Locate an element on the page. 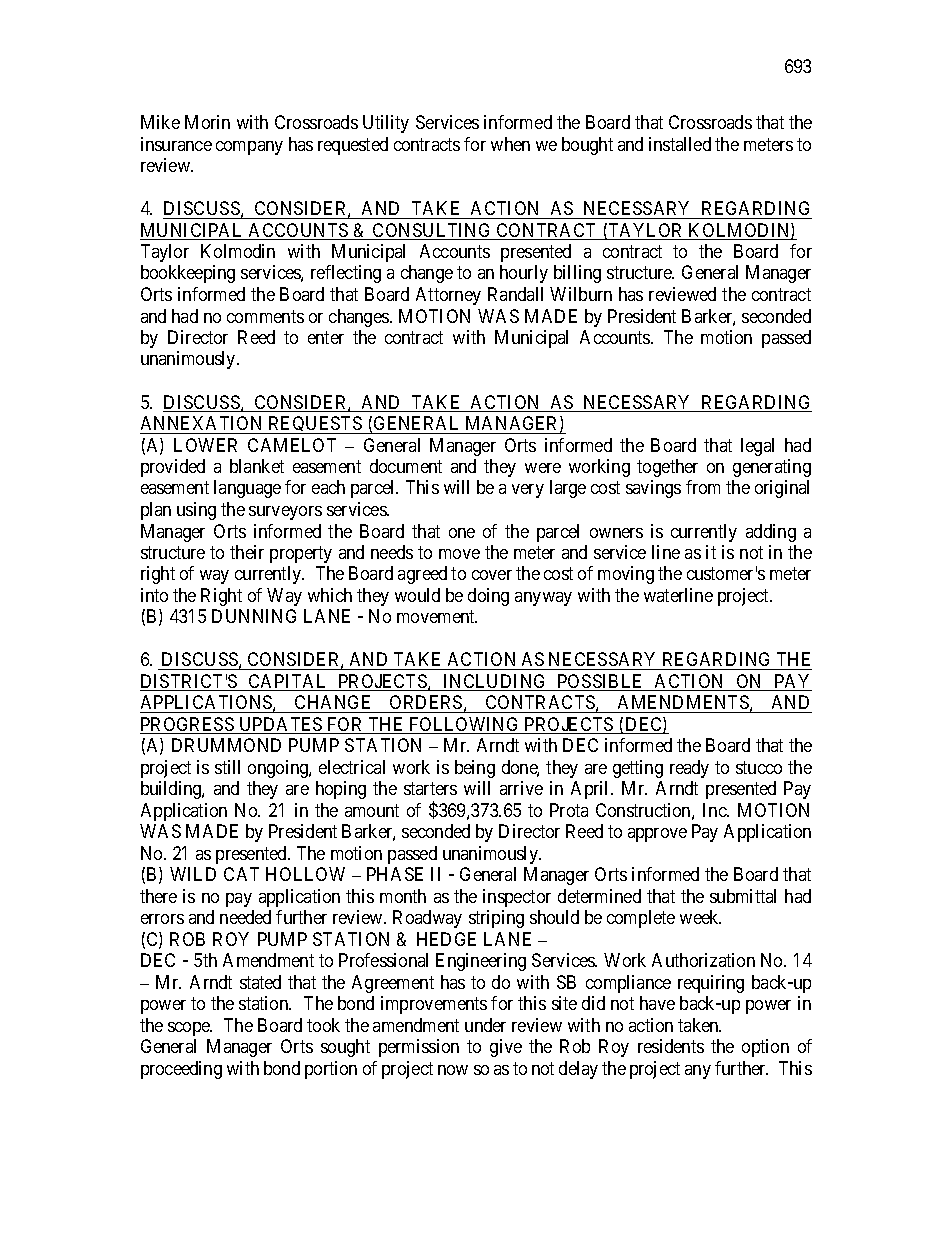 This page has height=1233, width=952. under is located at coordinates (485, 1025).
